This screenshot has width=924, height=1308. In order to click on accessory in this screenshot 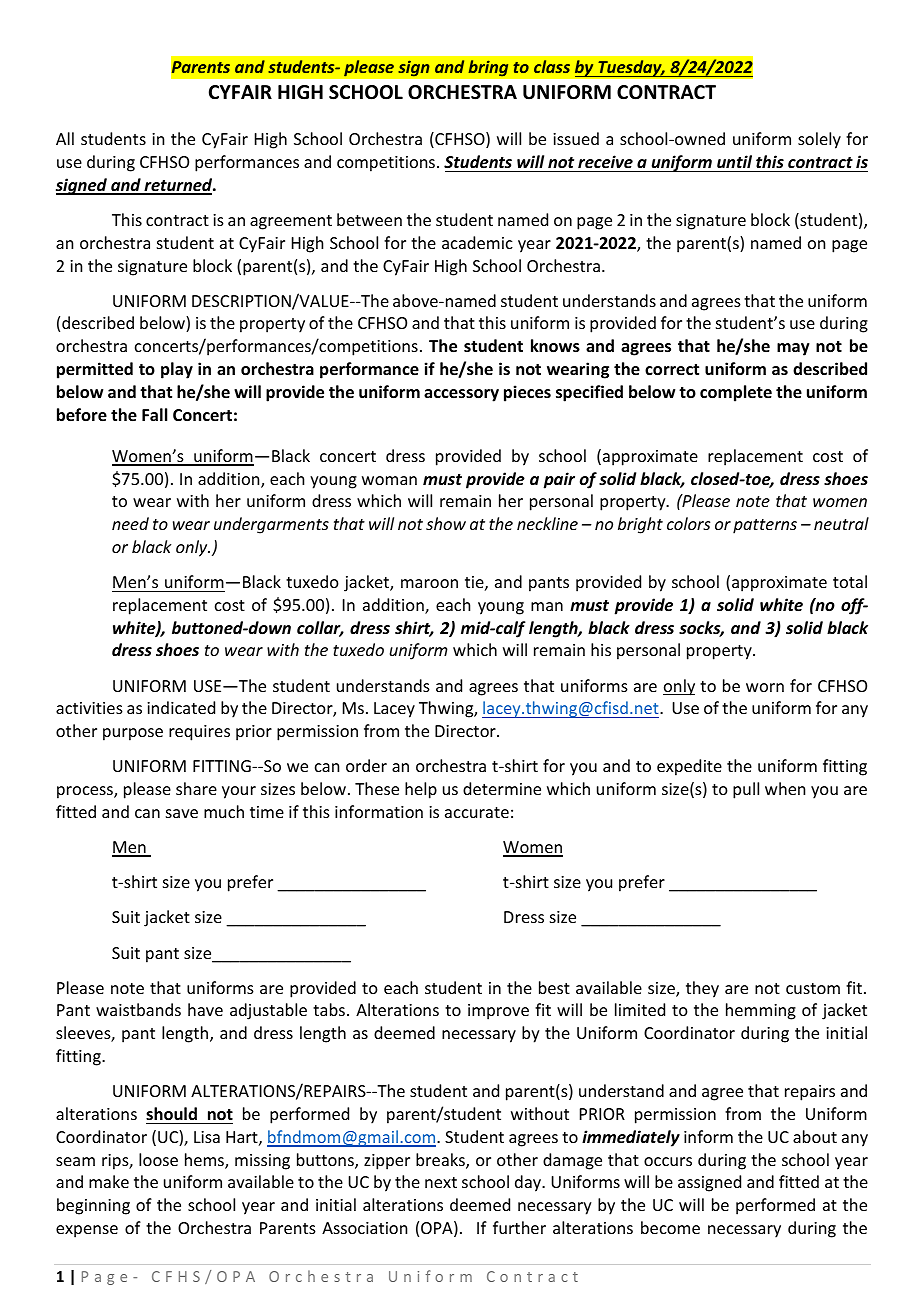, I will do `click(461, 395)`.
